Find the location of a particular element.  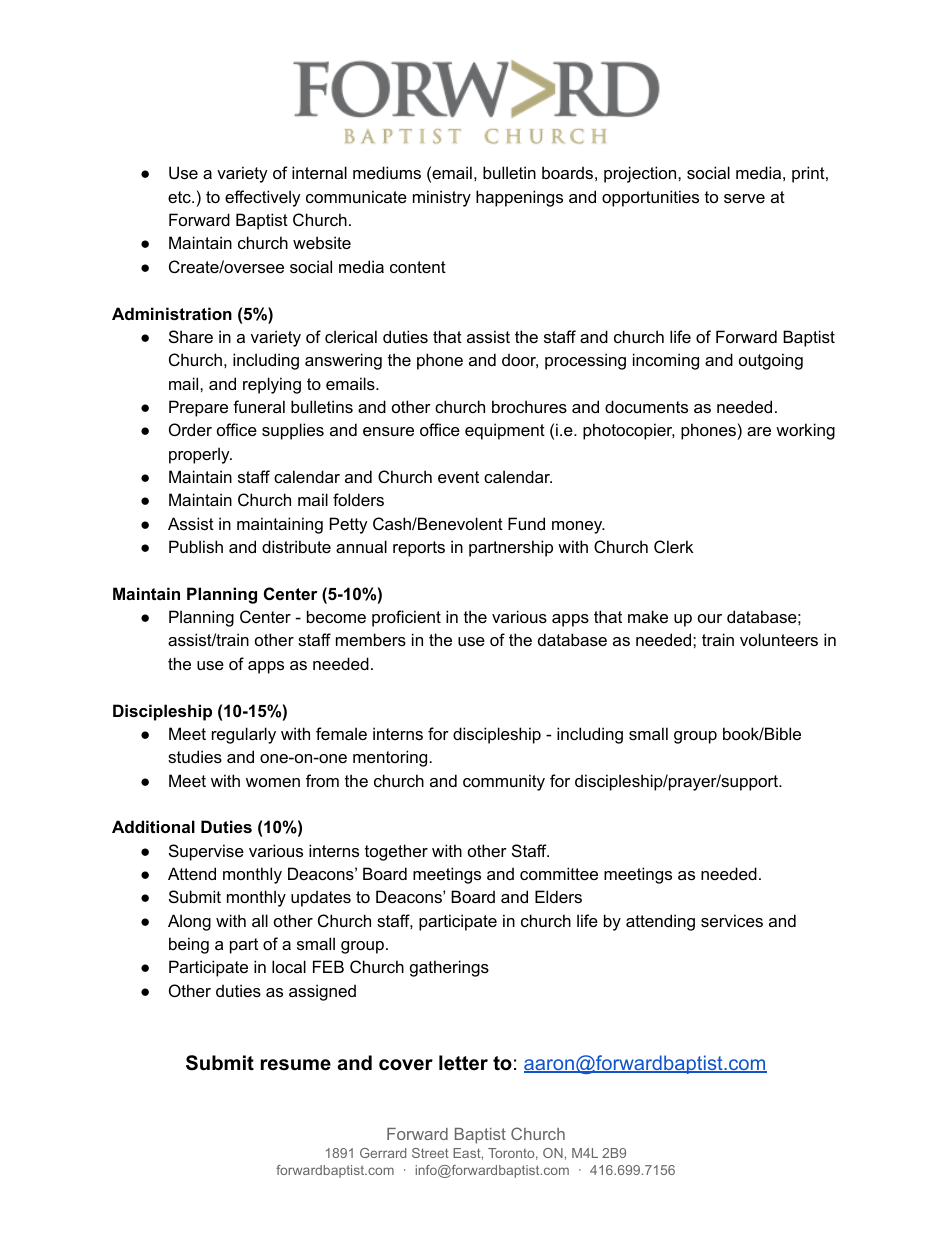

regularly is located at coordinates (244, 735).
